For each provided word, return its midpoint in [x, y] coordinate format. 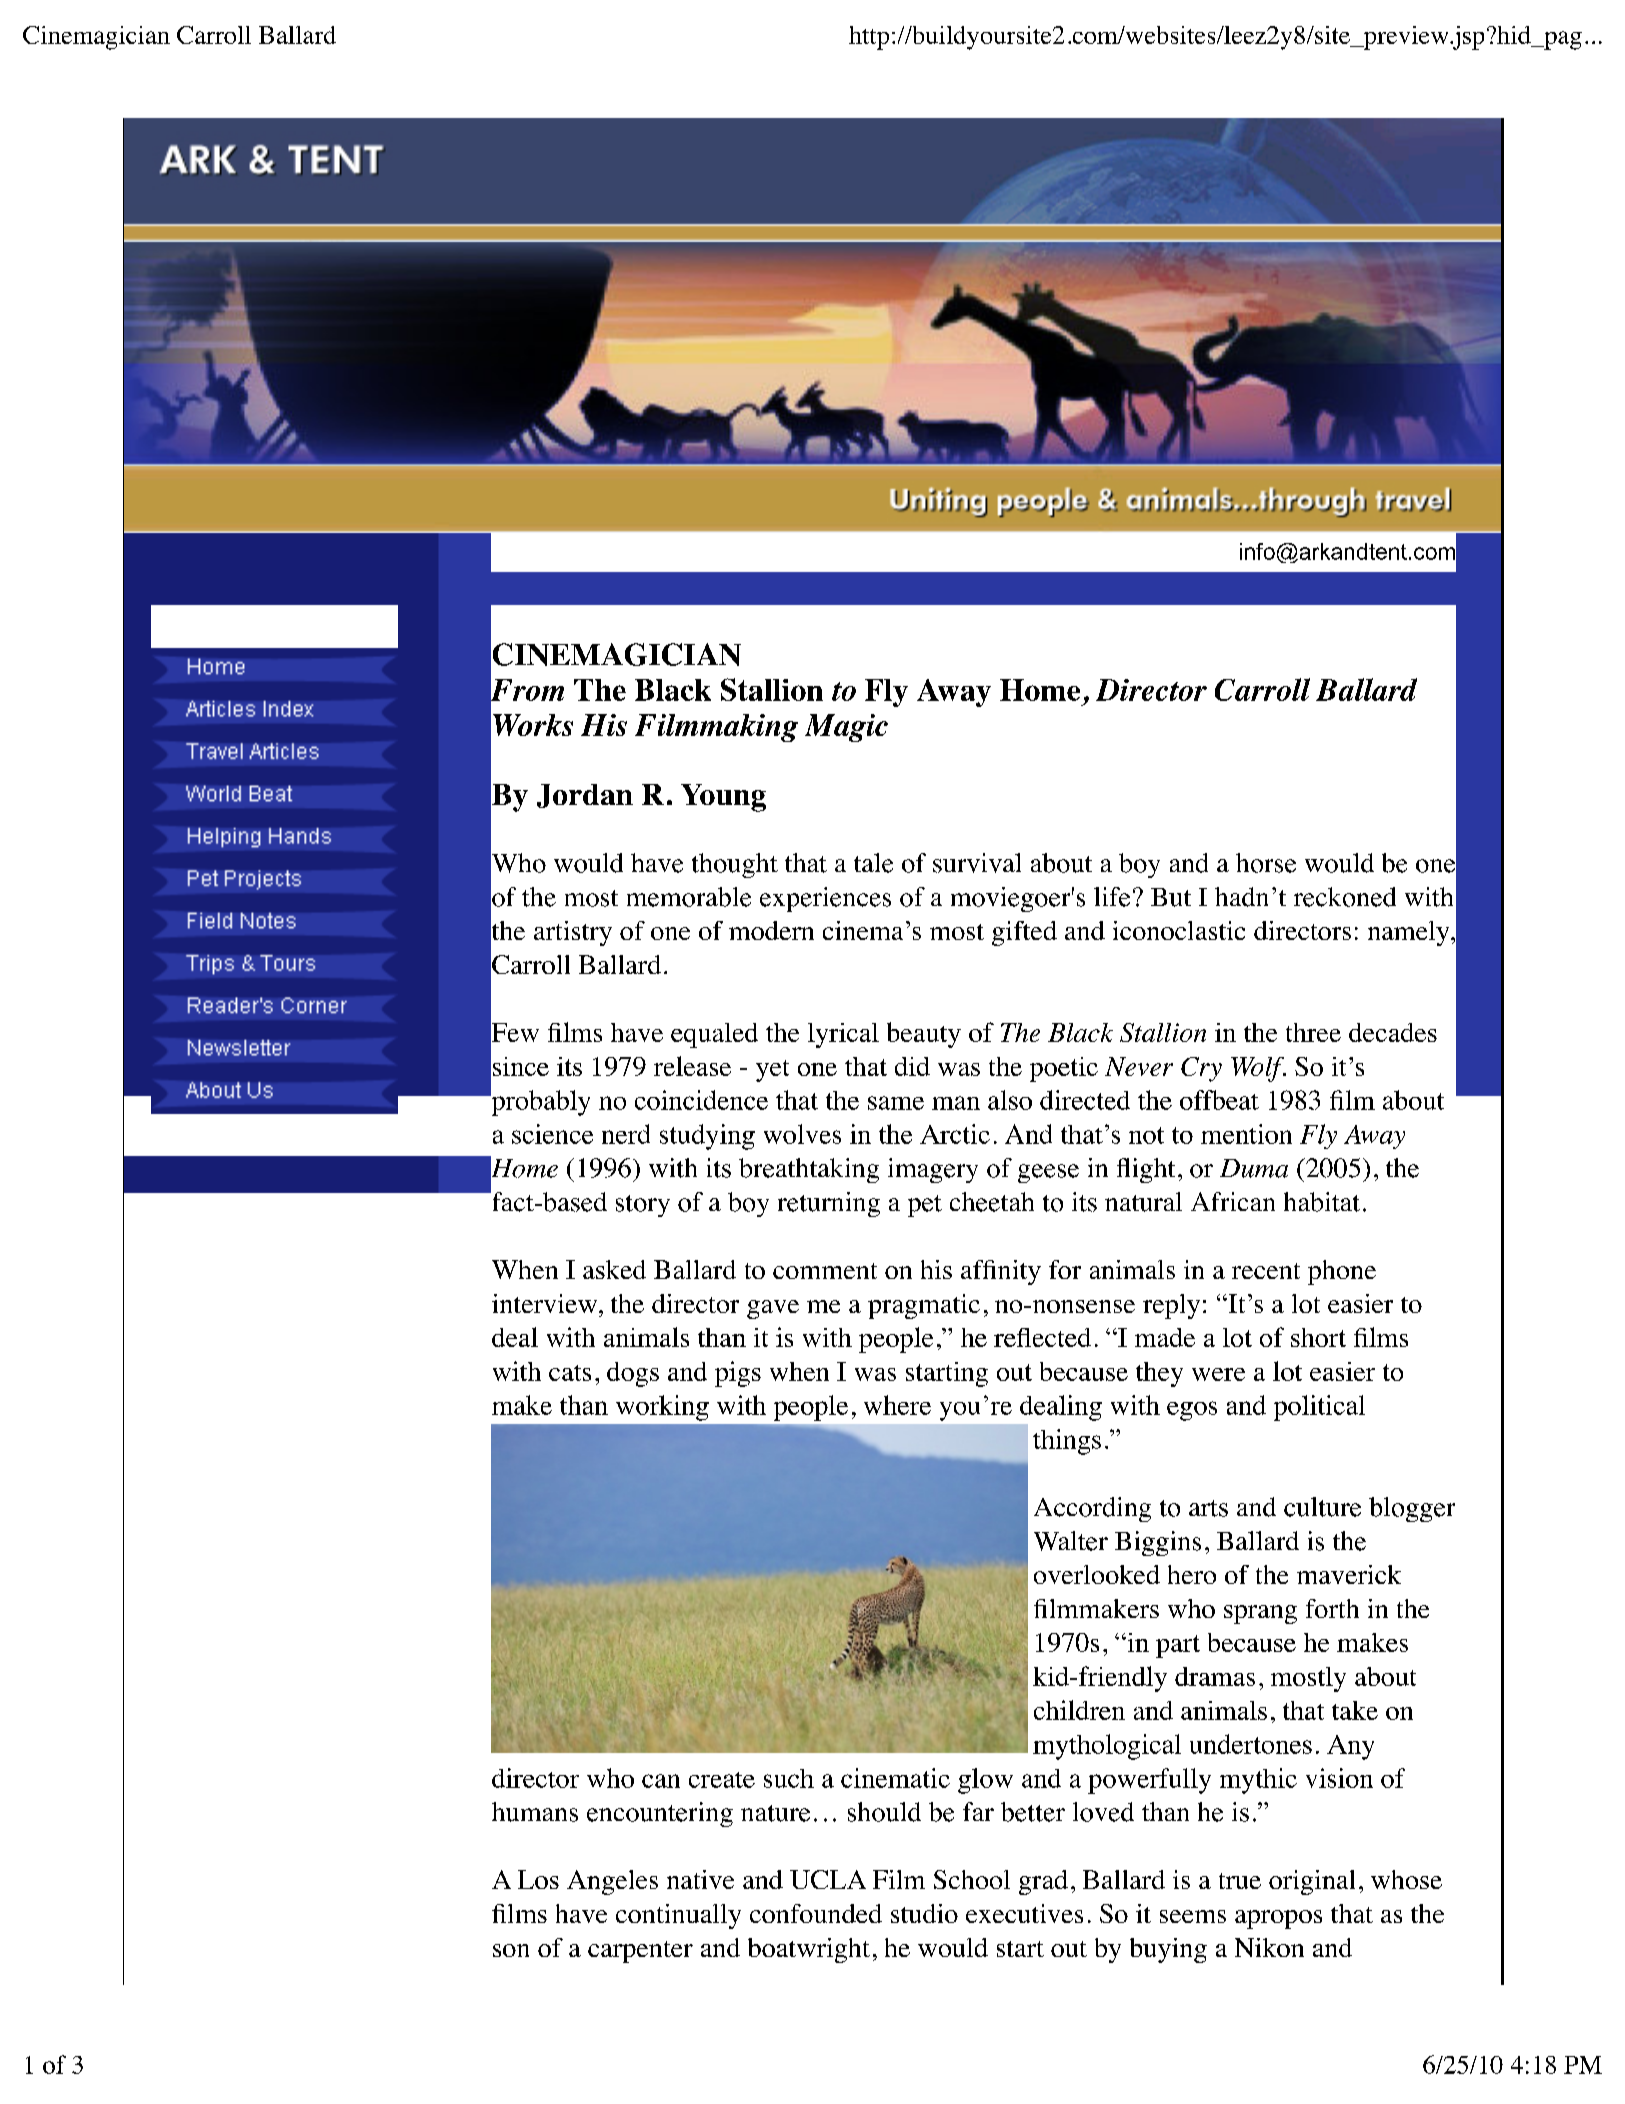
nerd [626, 1134]
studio [924, 1913]
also [1010, 1100]
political [1319, 1408]
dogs [633, 1374]
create [722, 1780]
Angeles [612, 1882]
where [897, 1405]
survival [977, 863]
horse [1266, 863]
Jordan [585, 796]
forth [1332, 1608]
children [1079, 1710]
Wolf [1258, 1069]
